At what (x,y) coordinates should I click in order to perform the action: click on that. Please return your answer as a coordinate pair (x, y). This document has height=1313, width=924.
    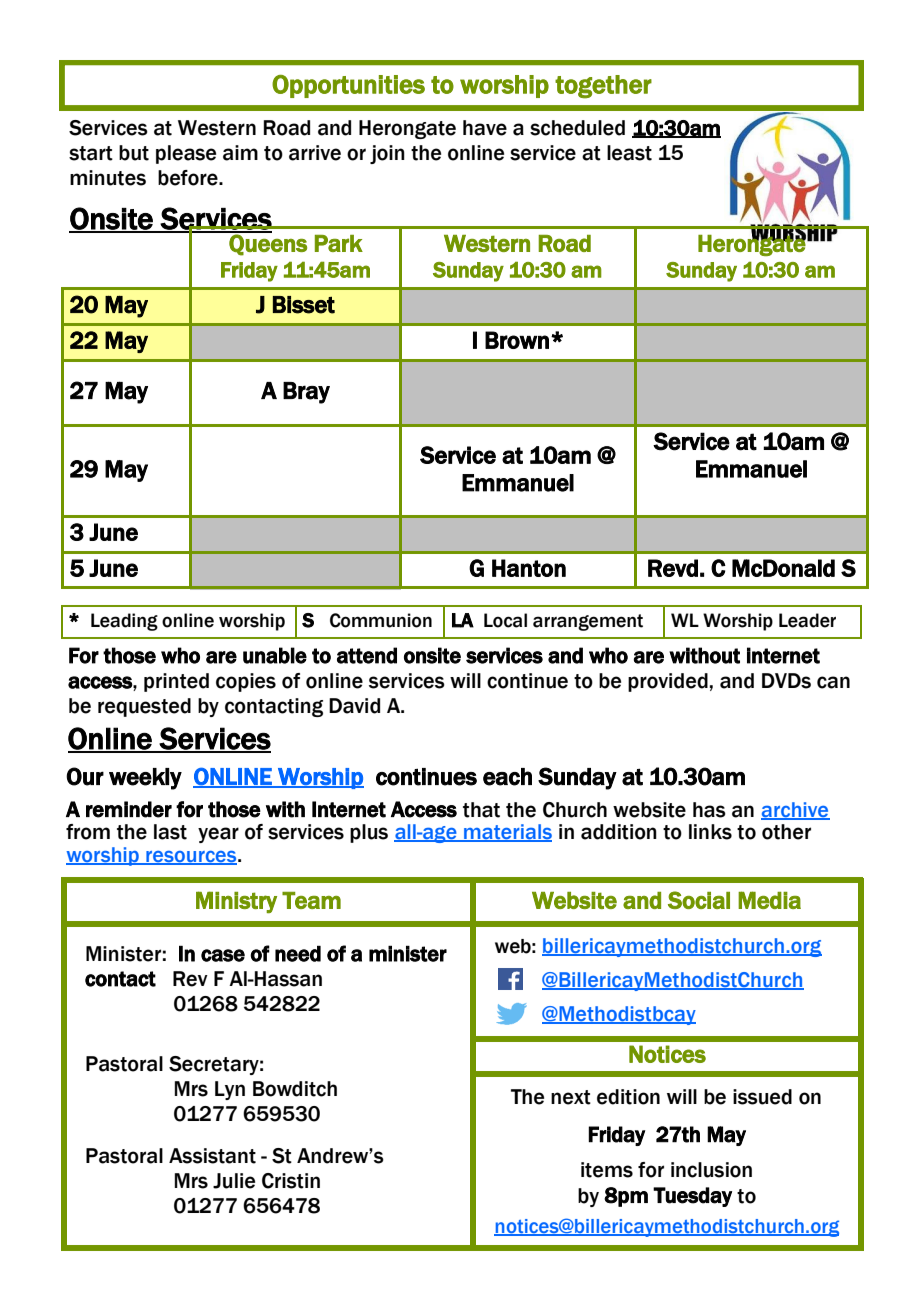
    Looking at the image, I should click on (481, 810).
